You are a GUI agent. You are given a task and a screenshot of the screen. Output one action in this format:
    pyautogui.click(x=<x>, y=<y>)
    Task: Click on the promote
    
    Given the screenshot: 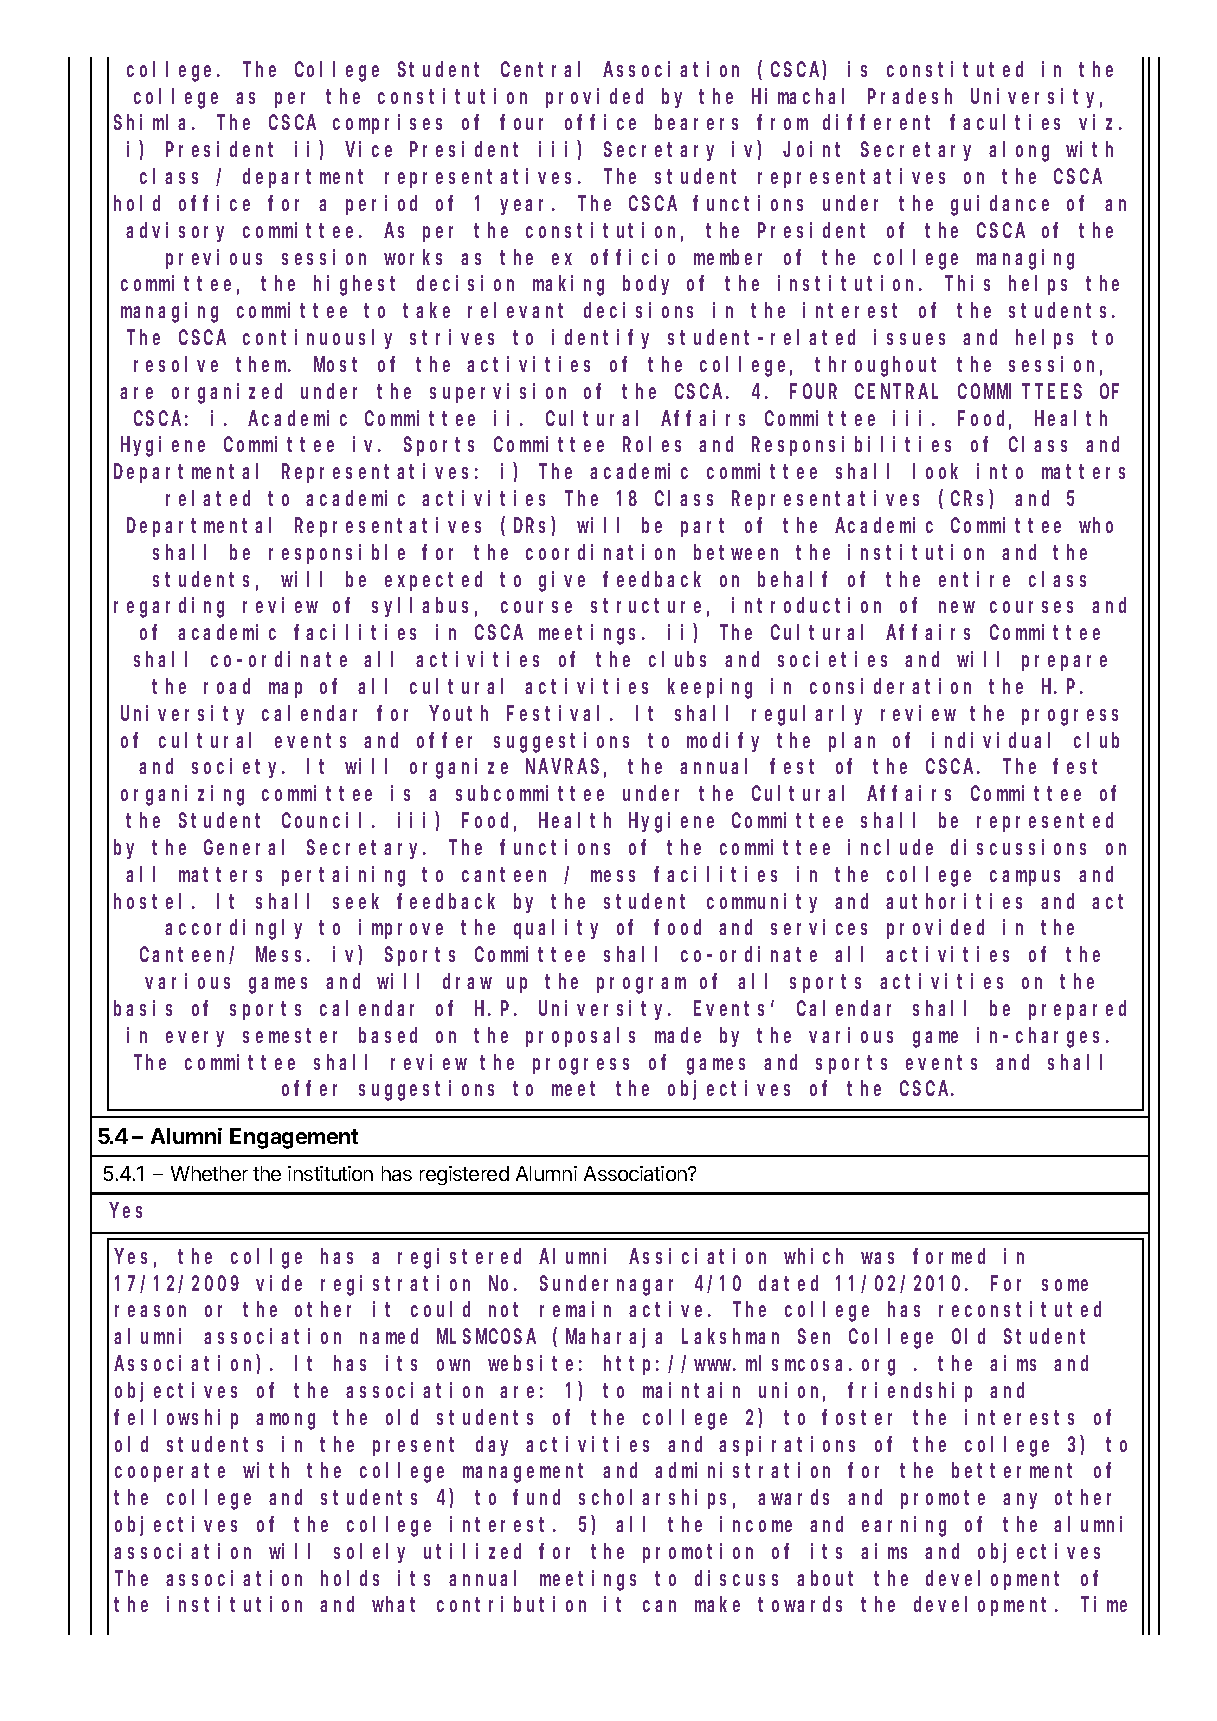 What is the action you would take?
    pyautogui.click(x=943, y=1500)
